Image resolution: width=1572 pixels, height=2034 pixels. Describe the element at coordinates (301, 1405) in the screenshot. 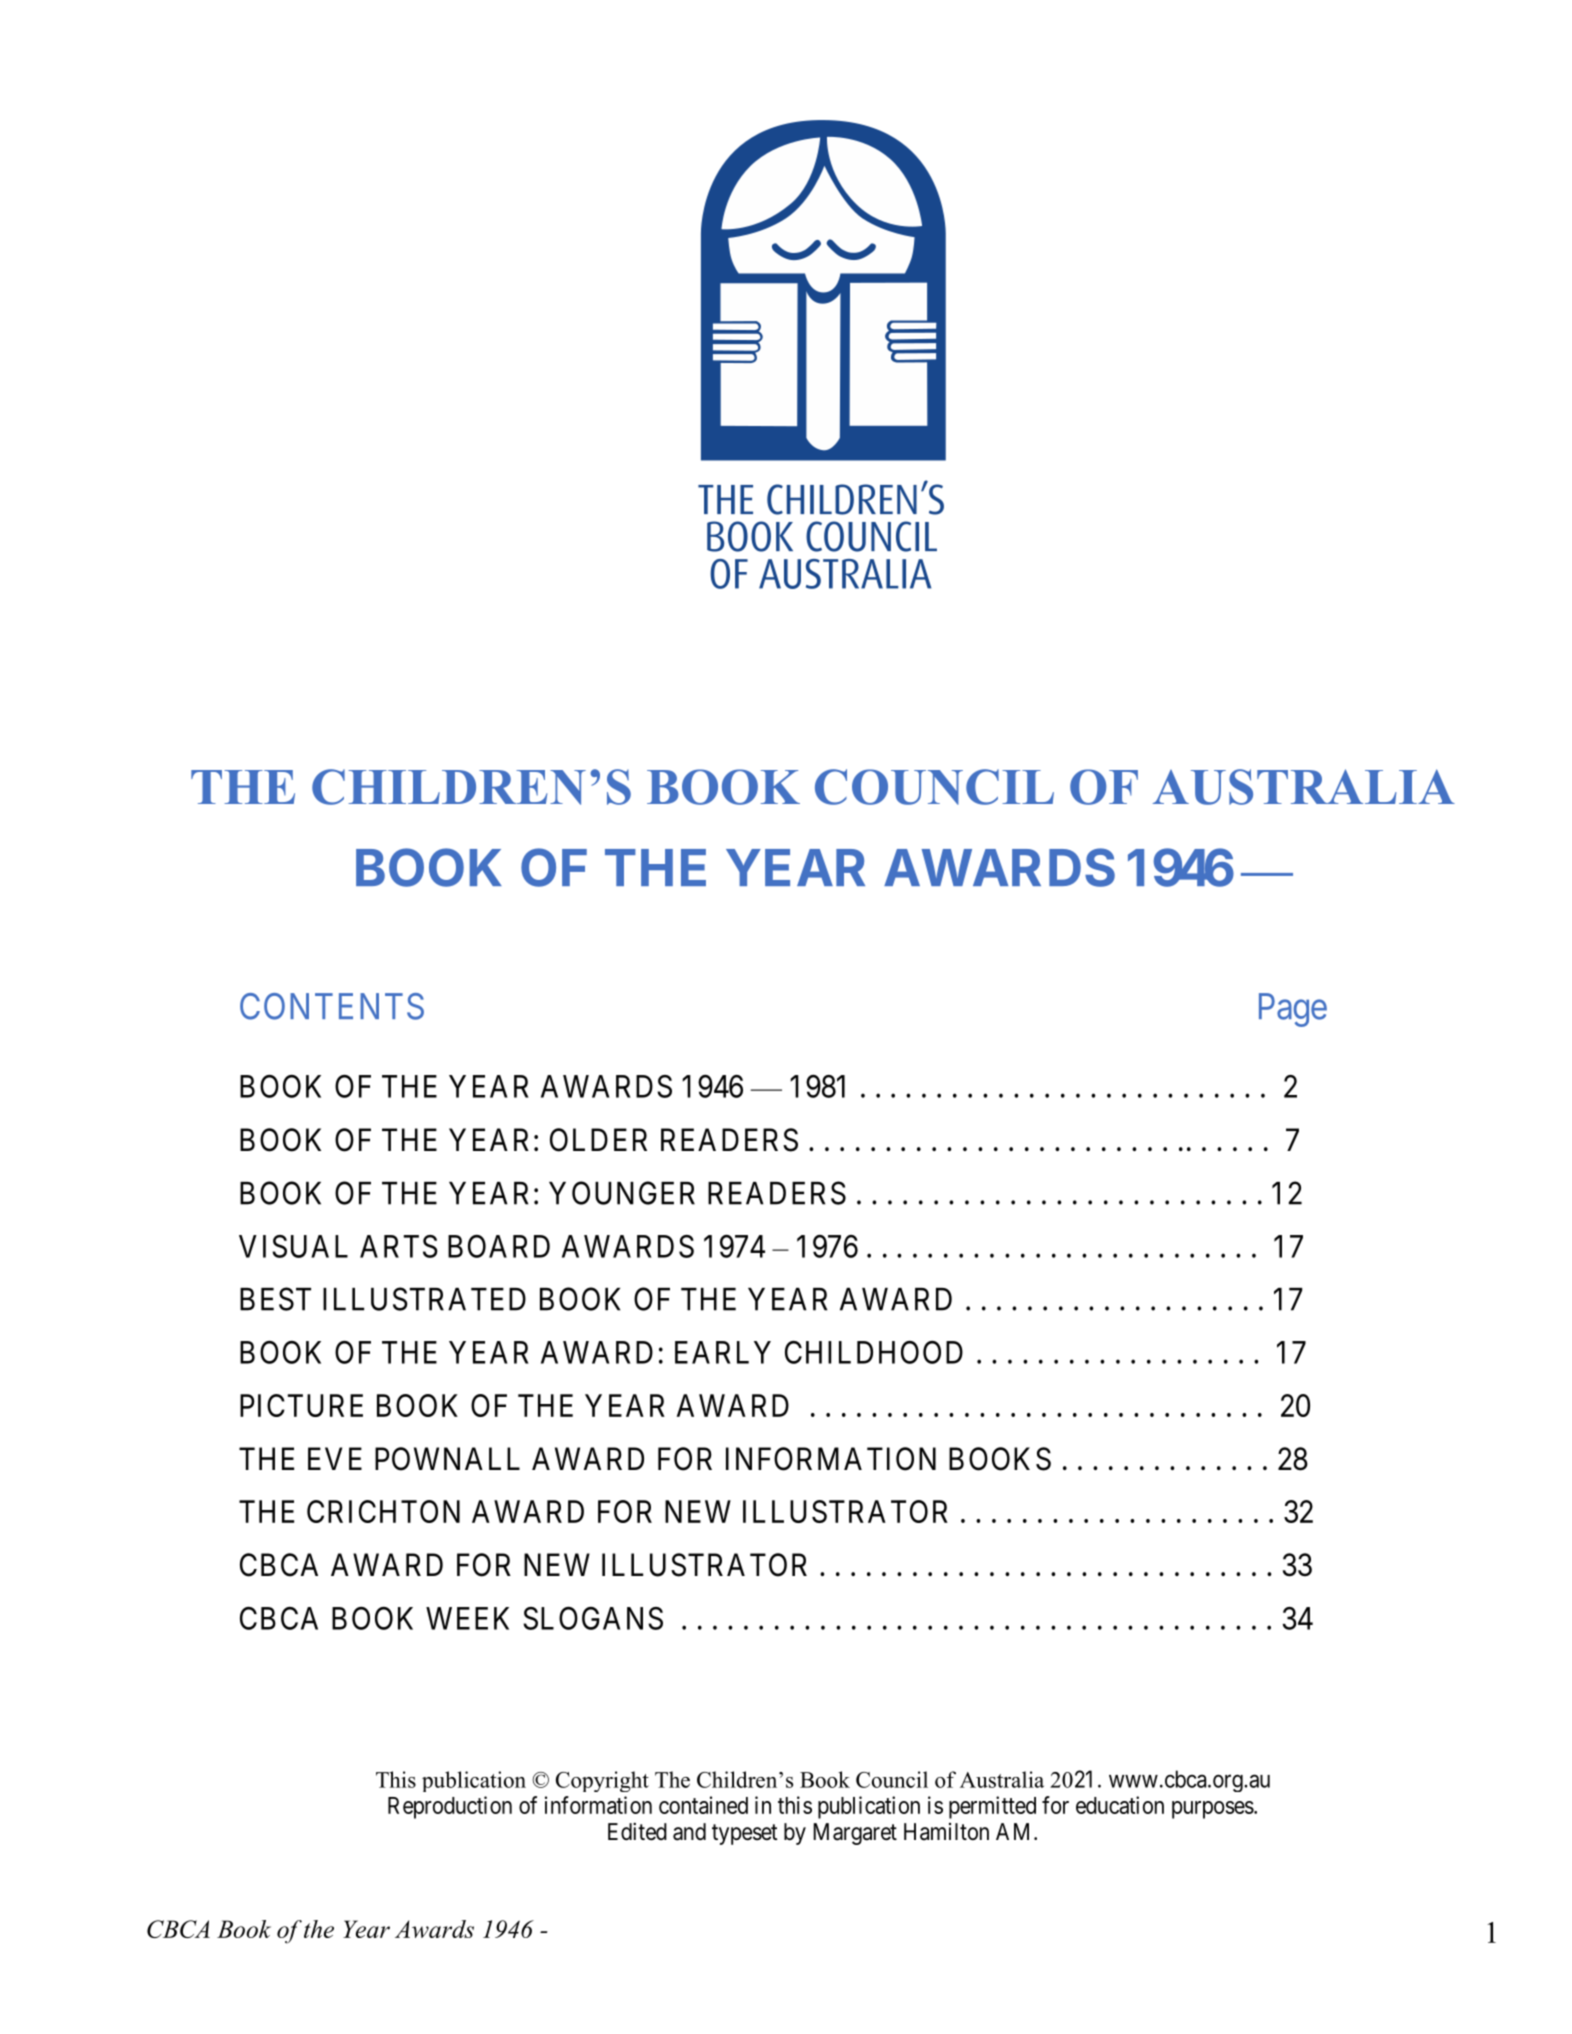

I see `PICTURE` at that location.
